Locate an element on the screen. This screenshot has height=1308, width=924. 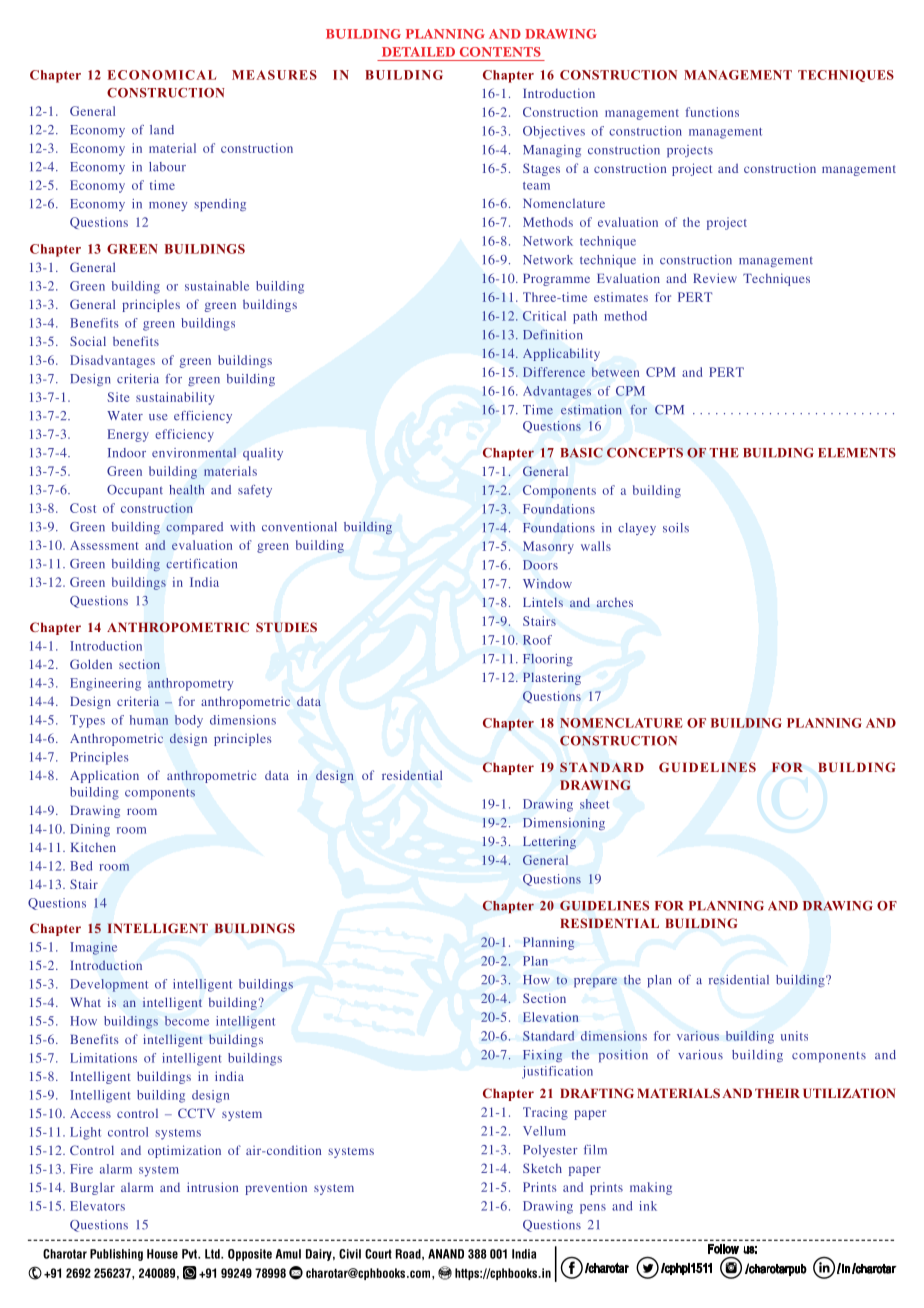
Engineering is located at coordinates (105, 684).
